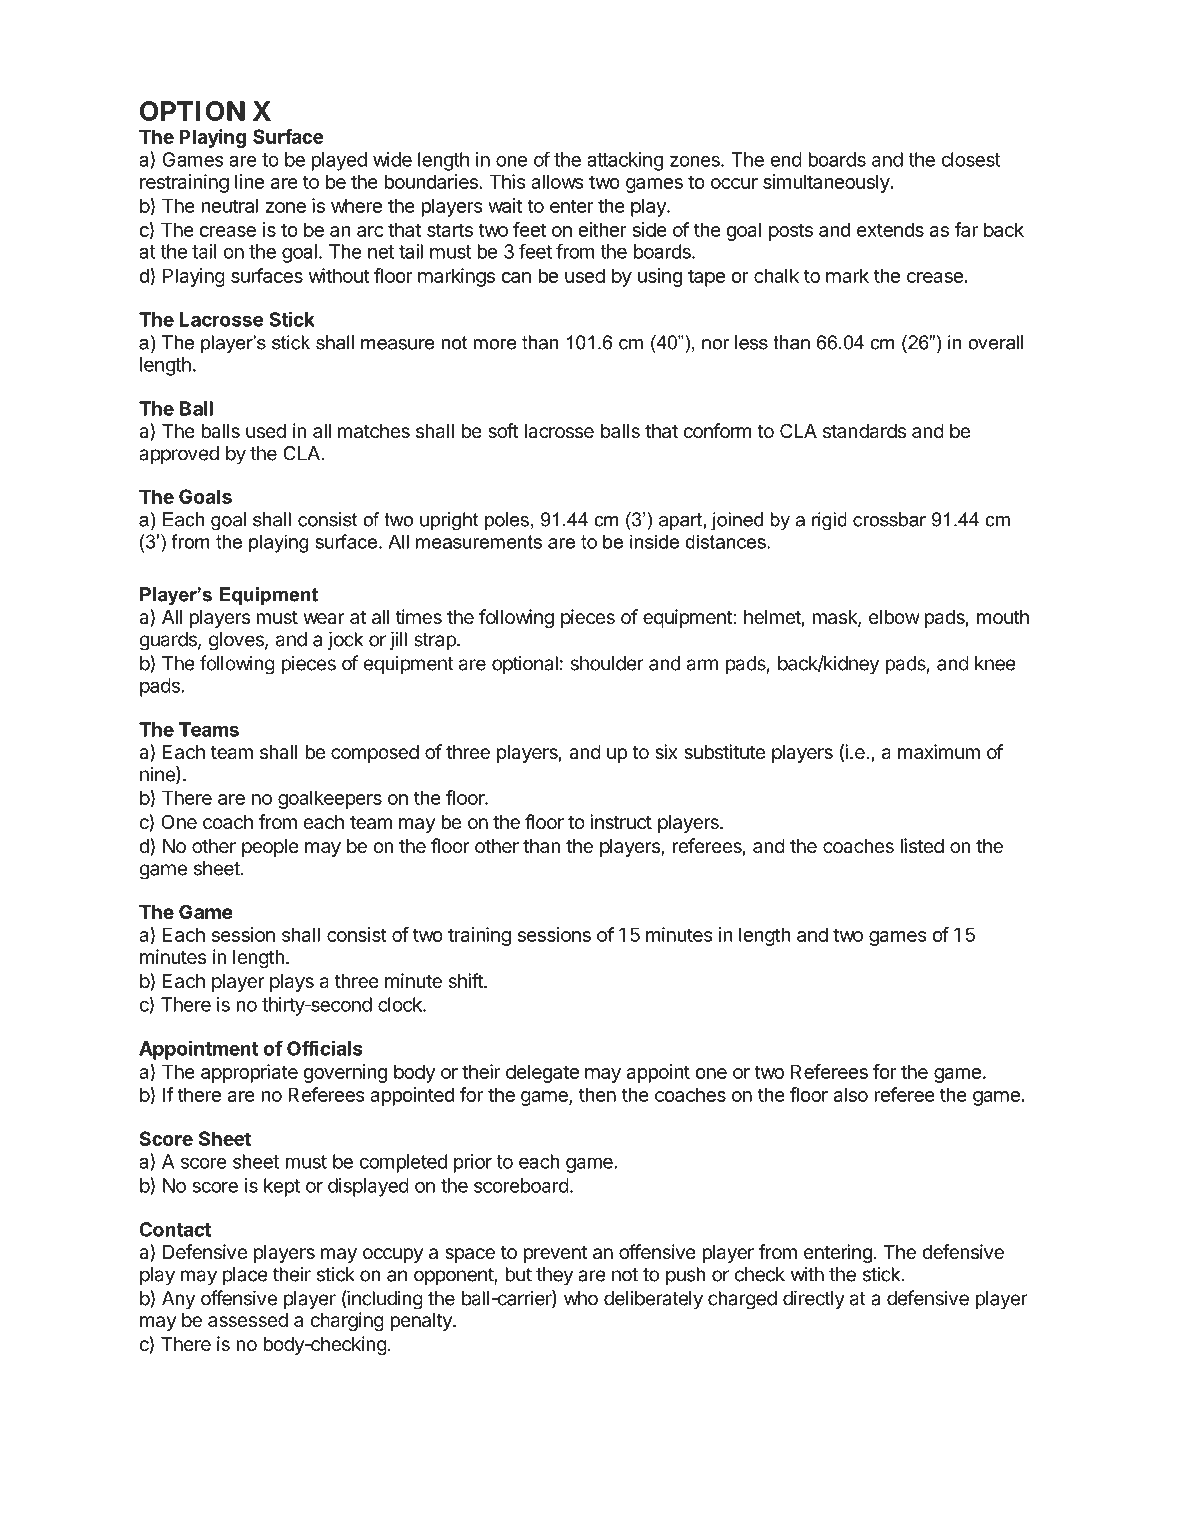  Describe the element at coordinates (890, 229) in the page. I see `extends` at that location.
